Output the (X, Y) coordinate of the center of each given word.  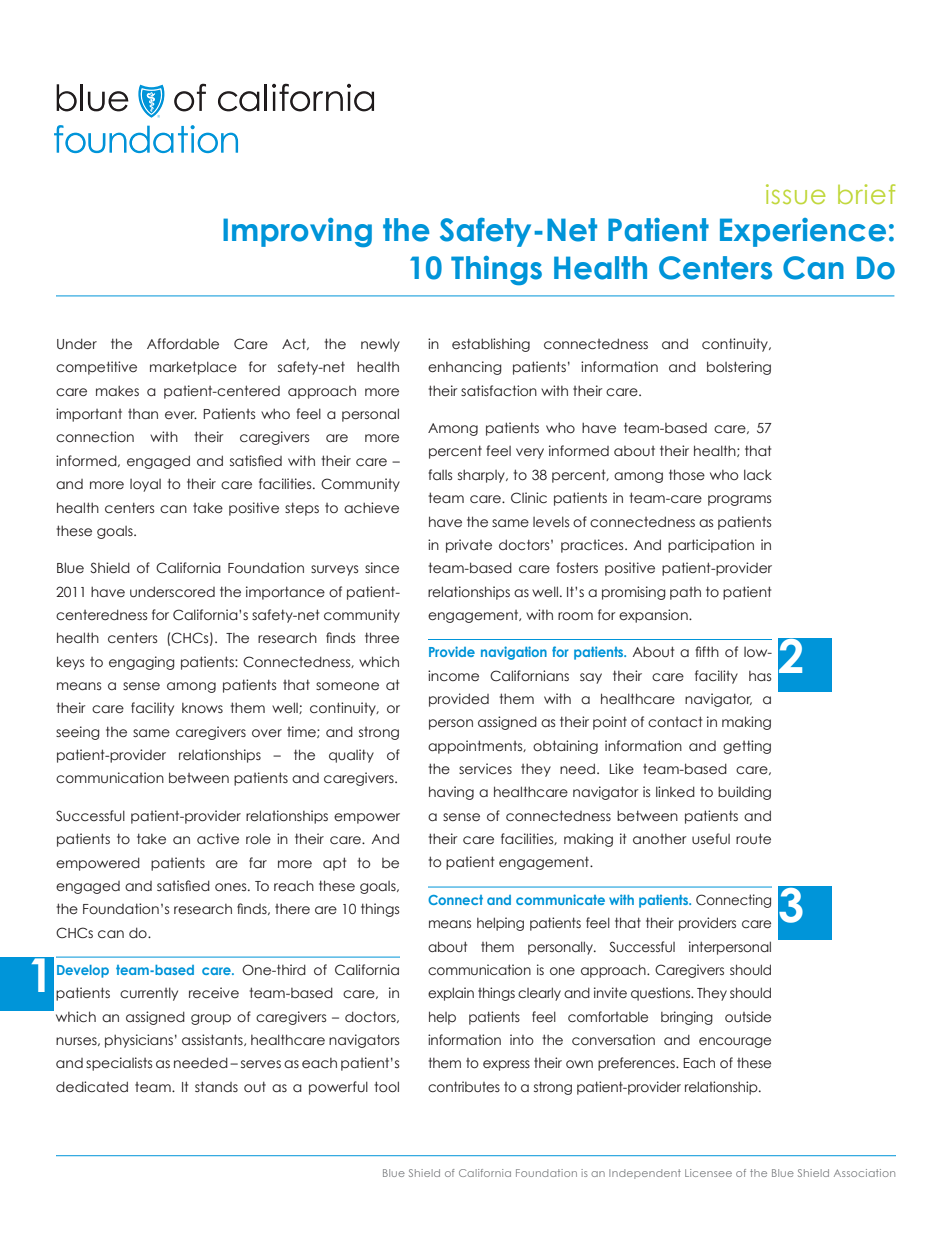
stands (216, 1086)
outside (748, 1017)
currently (149, 994)
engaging (142, 663)
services (485, 768)
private (469, 546)
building (744, 793)
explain (451, 994)
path (685, 593)
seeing (78, 733)
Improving (297, 232)
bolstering (739, 368)
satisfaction (499, 390)
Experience (803, 232)
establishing (491, 345)
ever (181, 415)
